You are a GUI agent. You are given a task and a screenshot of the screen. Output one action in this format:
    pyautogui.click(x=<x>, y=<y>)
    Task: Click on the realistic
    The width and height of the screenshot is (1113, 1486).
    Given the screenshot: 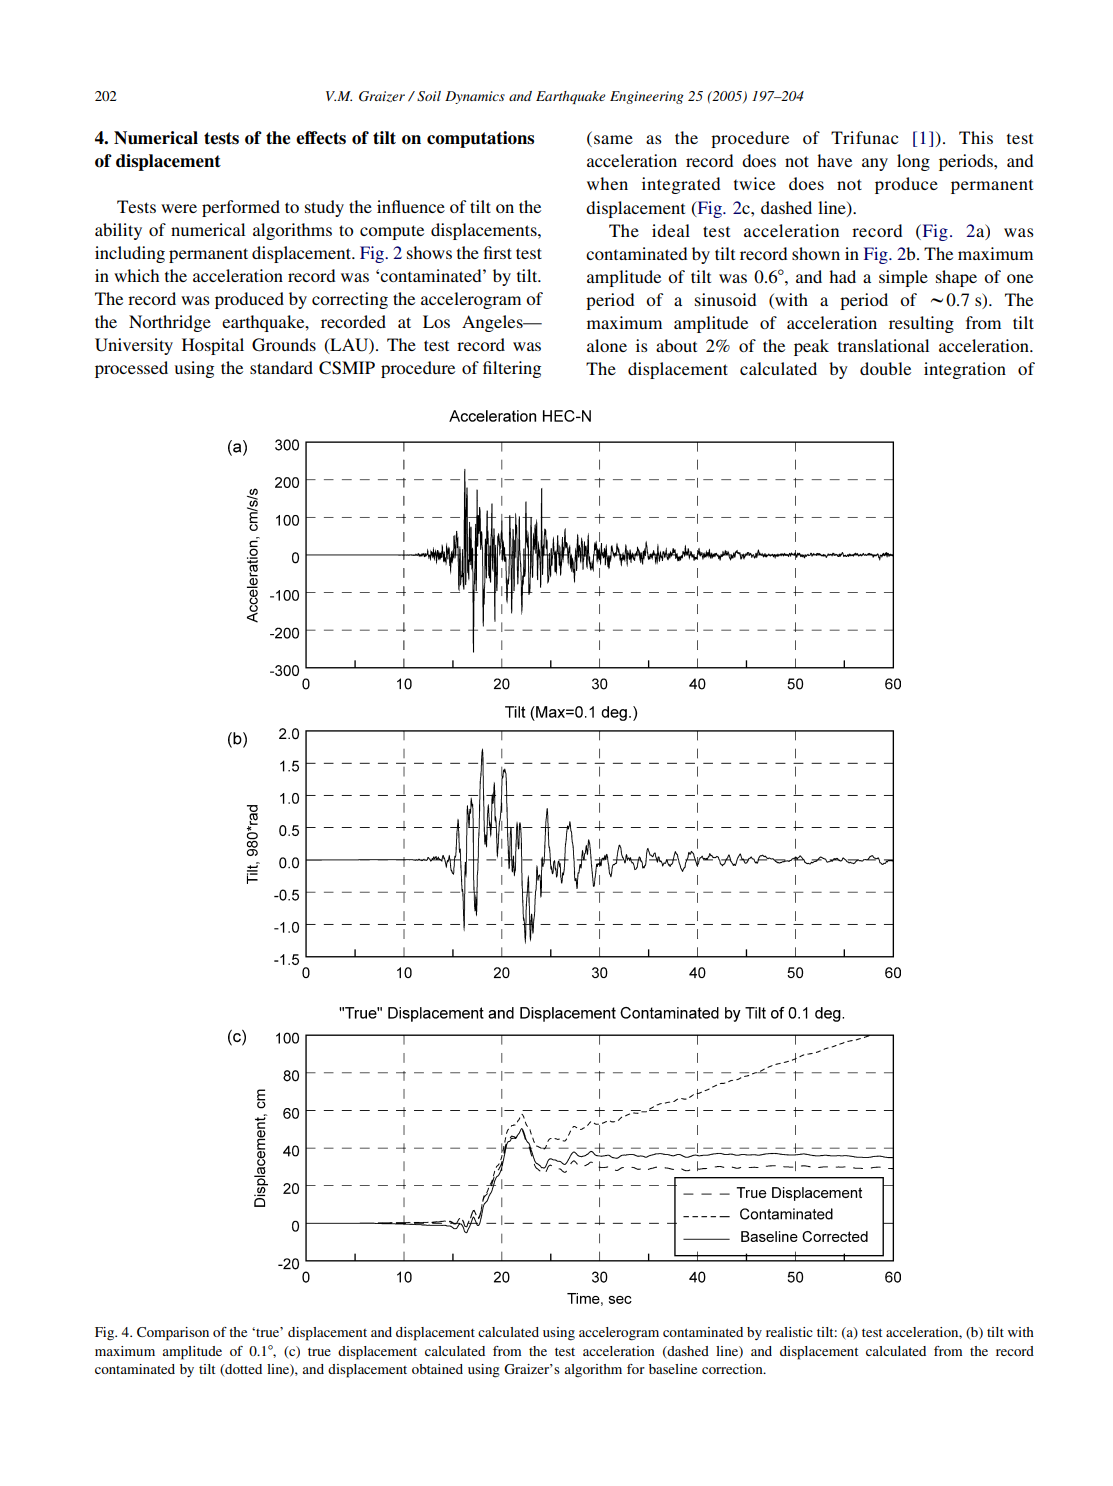 What is the action you would take?
    pyautogui.click(x=789, y=1332)
